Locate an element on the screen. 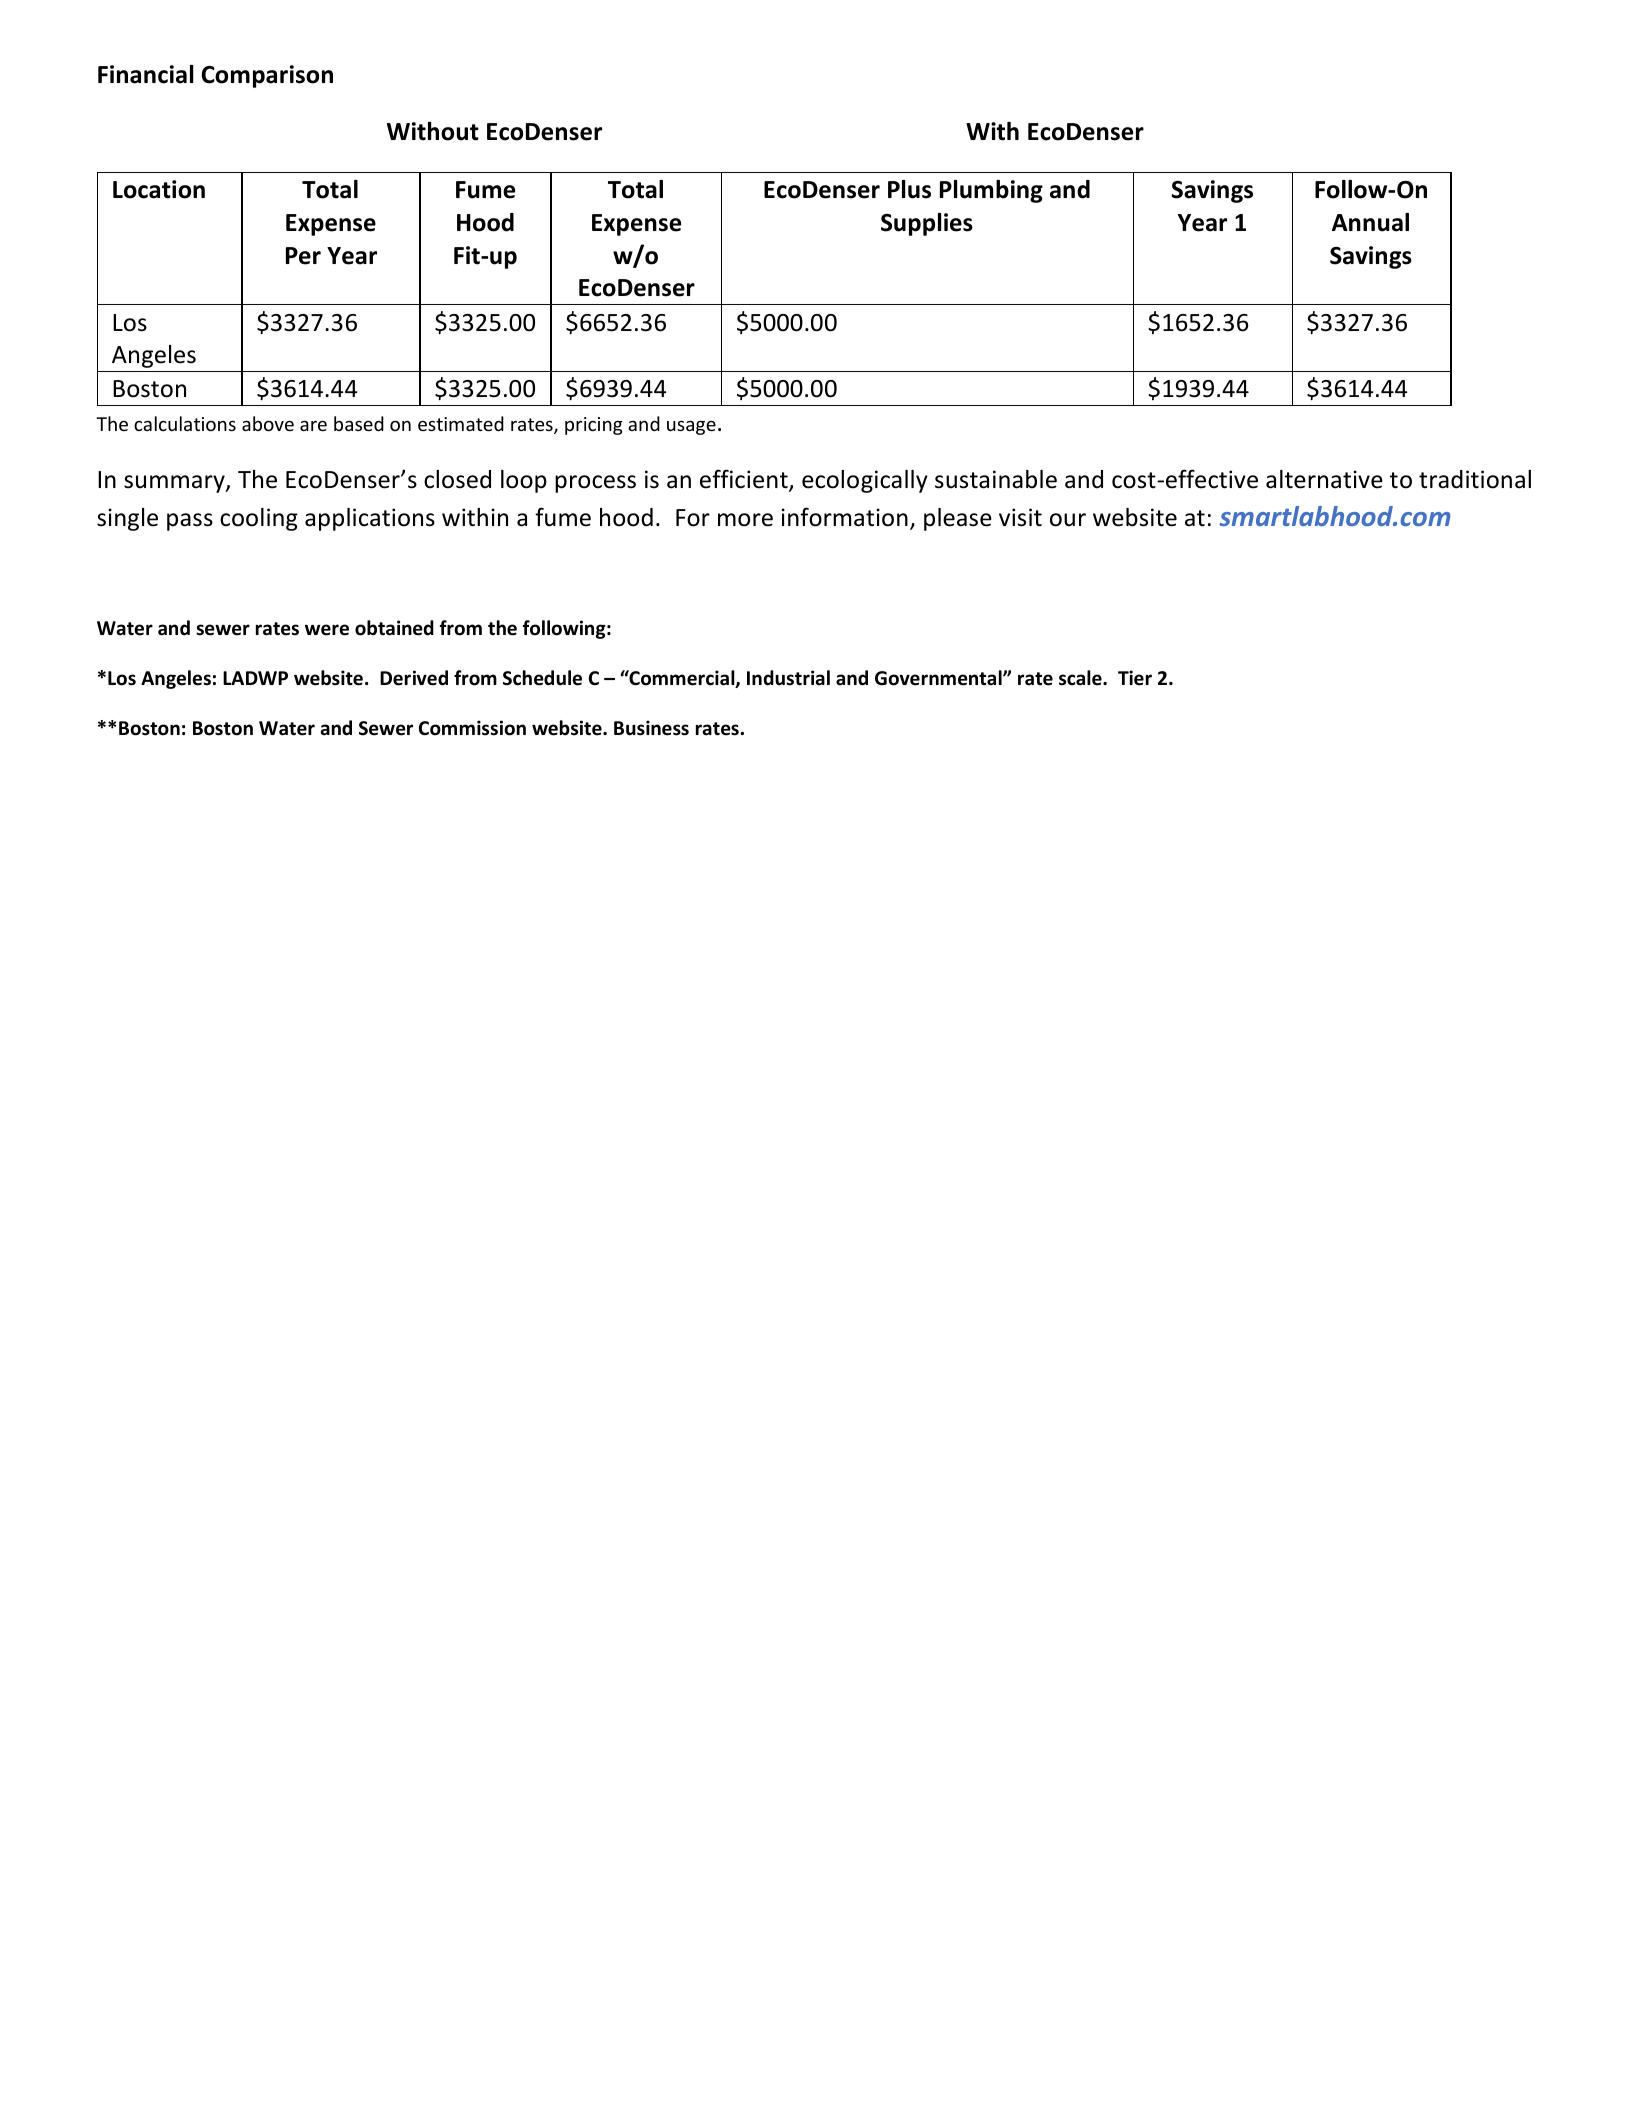 Image resolution: width=1642 pixels, height=2125 pixels. Derived is located at coordinates (414, 678).
